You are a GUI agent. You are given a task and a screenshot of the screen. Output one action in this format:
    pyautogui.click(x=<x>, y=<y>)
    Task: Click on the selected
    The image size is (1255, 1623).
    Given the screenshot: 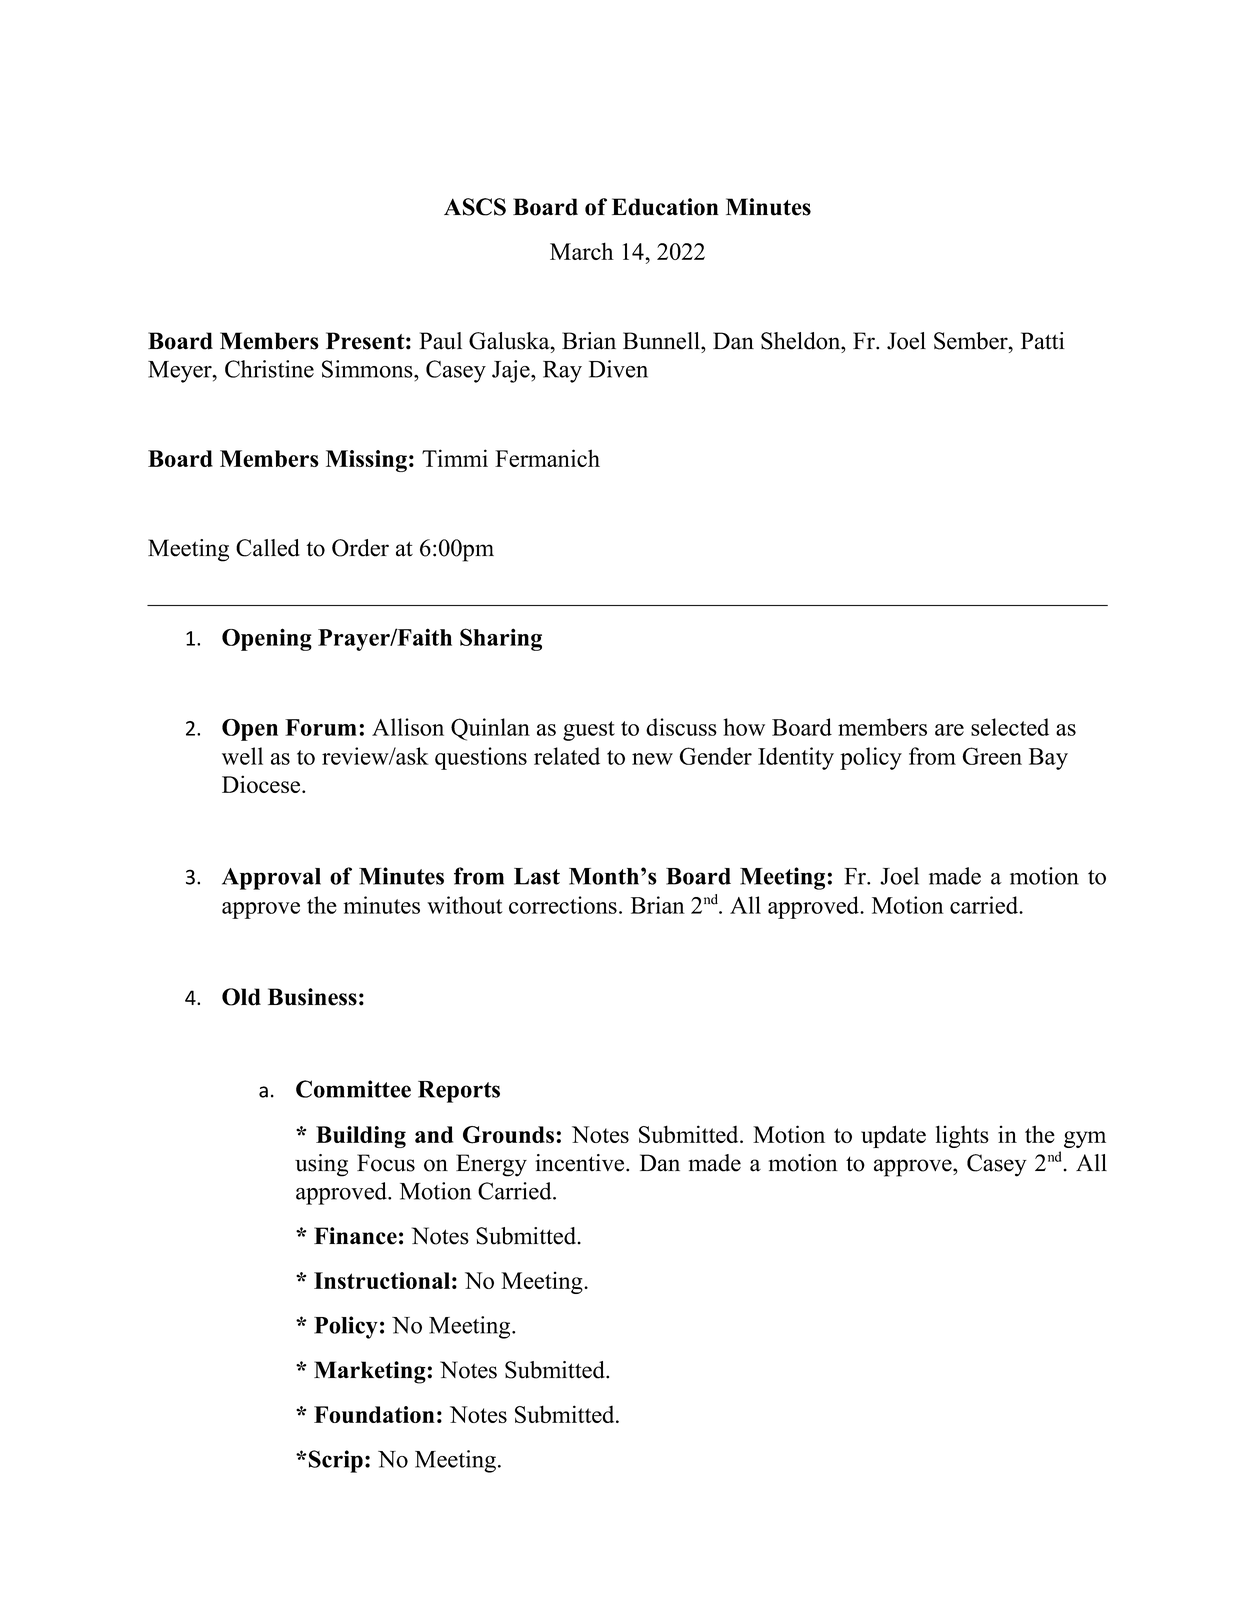 What is the action you would take?
    pyautogui.click(x=1010, y=727)
